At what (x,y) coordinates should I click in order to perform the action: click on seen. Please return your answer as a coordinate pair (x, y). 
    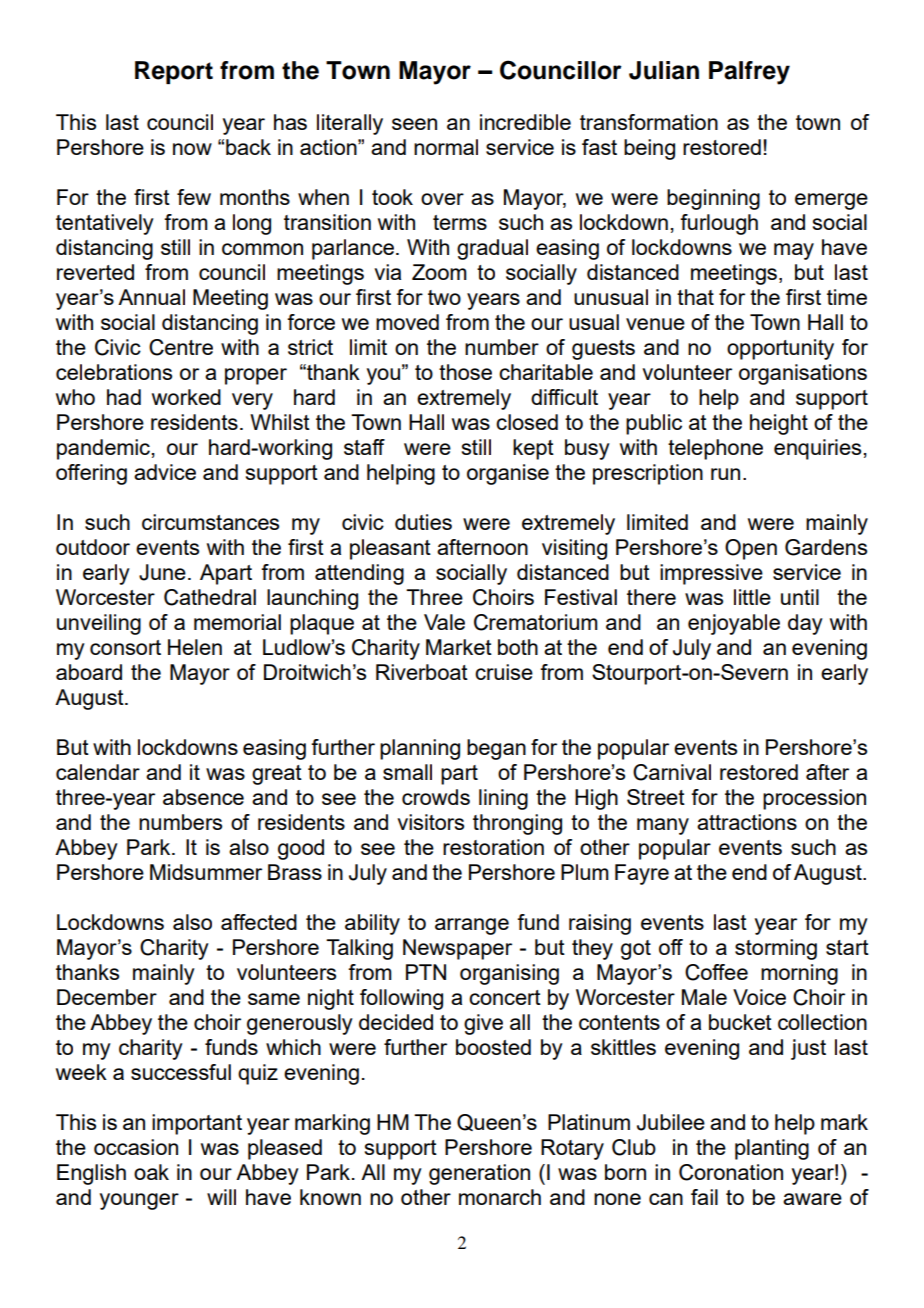
    Looking at the image, I should click on (414, 124).
